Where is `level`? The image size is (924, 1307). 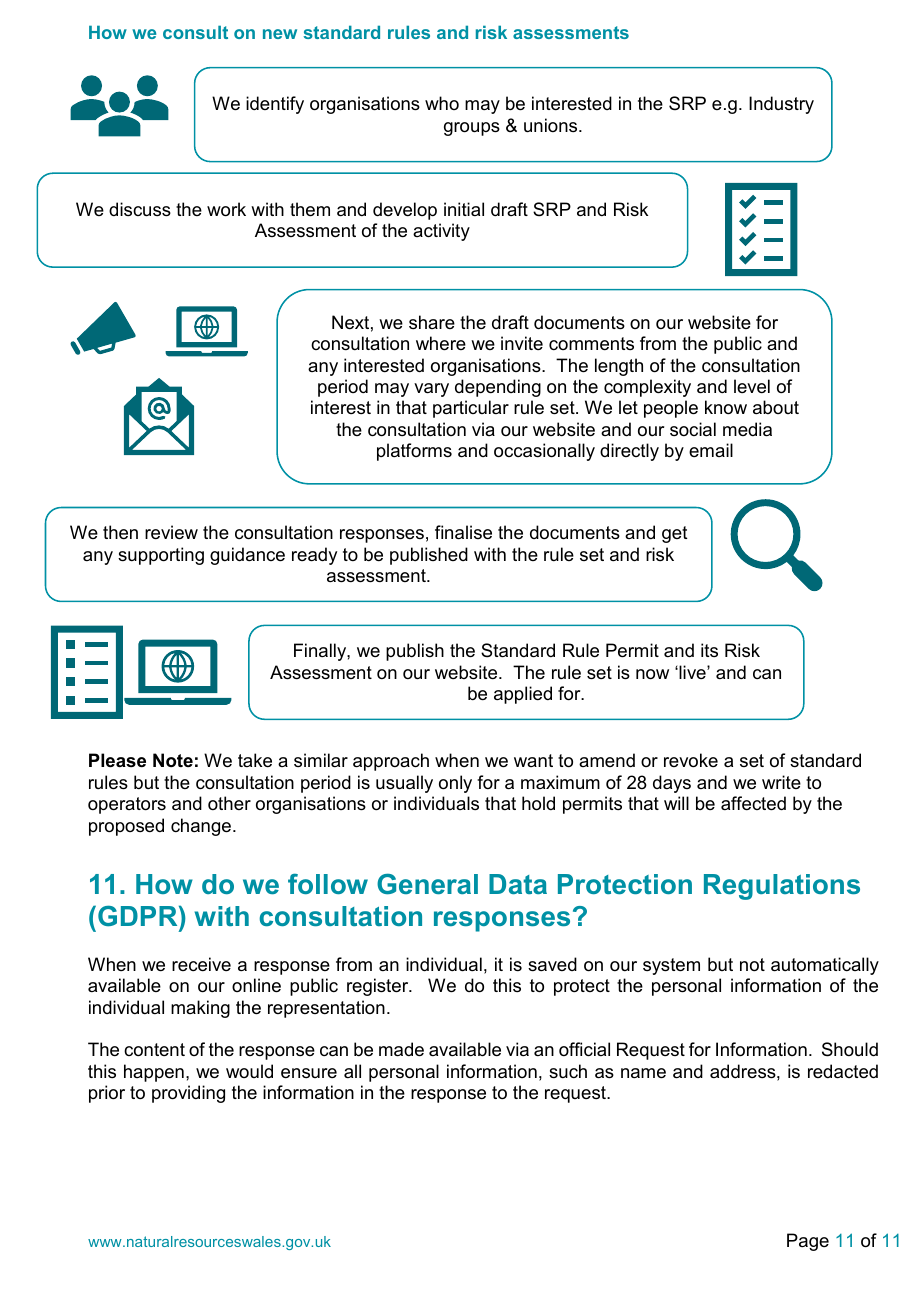
level is located at coordinates (752, 386).
